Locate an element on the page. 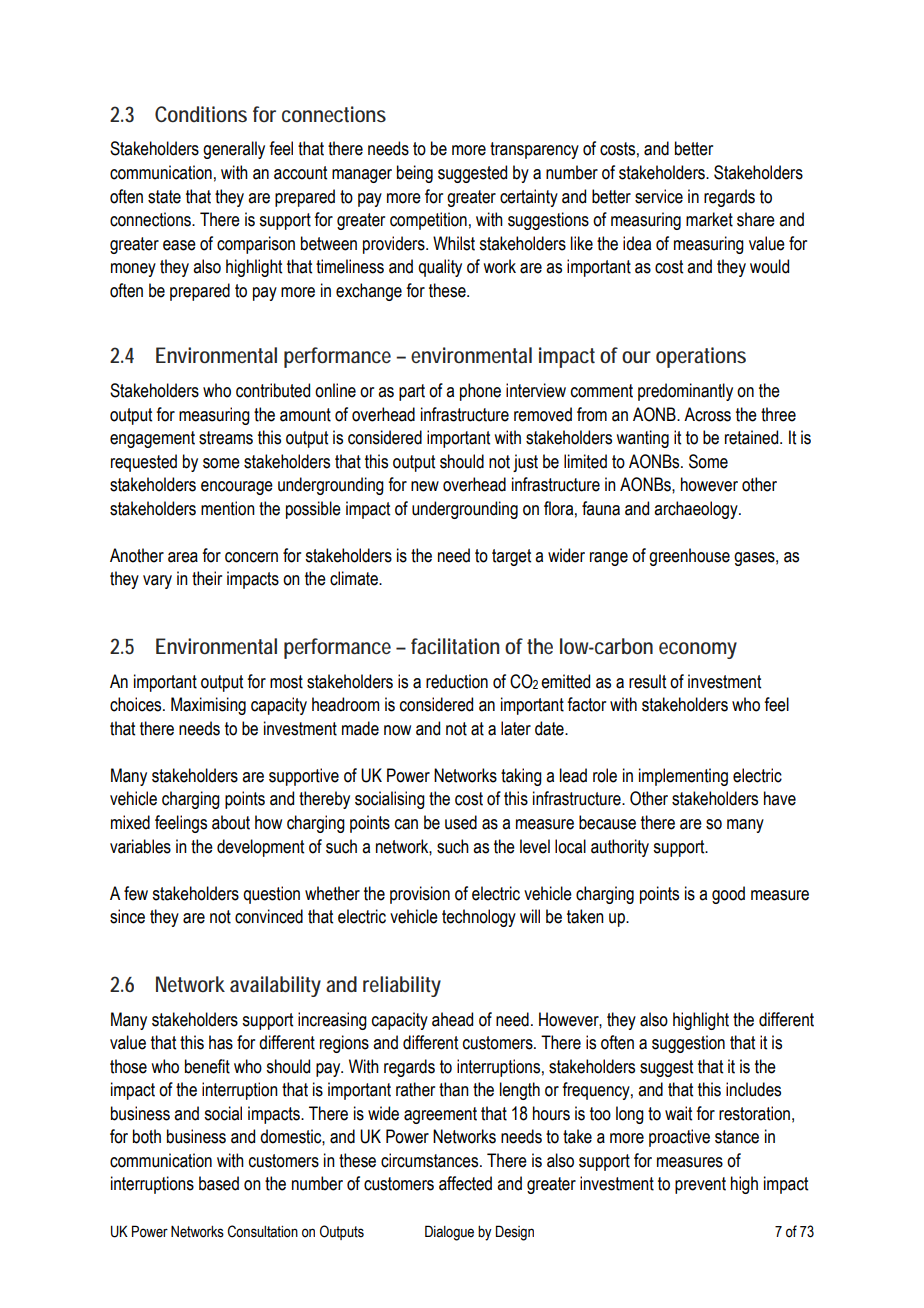 This image has height=1308, width=924. generally is located at coordinates (234, 150).
